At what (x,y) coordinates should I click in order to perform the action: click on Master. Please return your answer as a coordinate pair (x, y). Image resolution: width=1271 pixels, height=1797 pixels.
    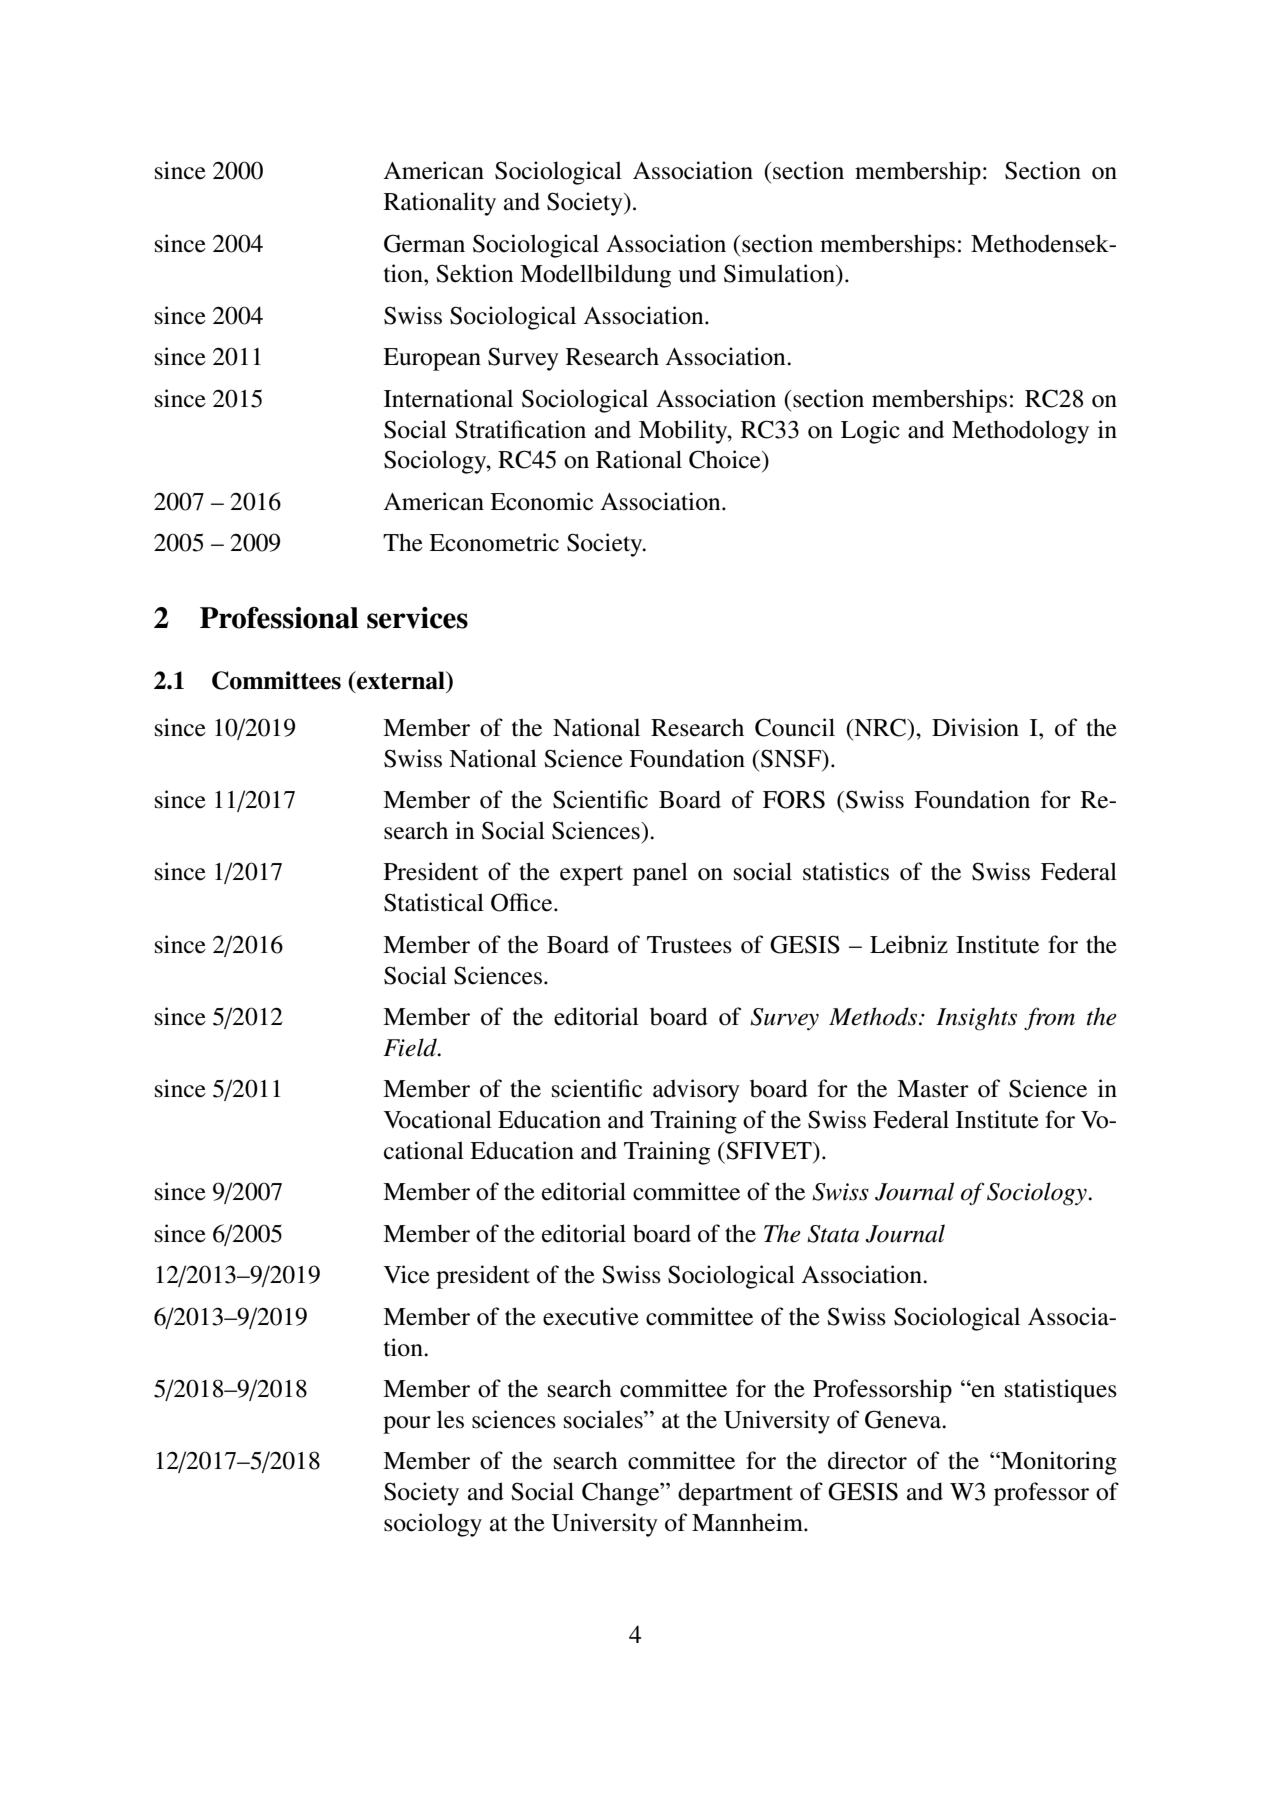
    Looking at the image, I should click on (933, 1089).
